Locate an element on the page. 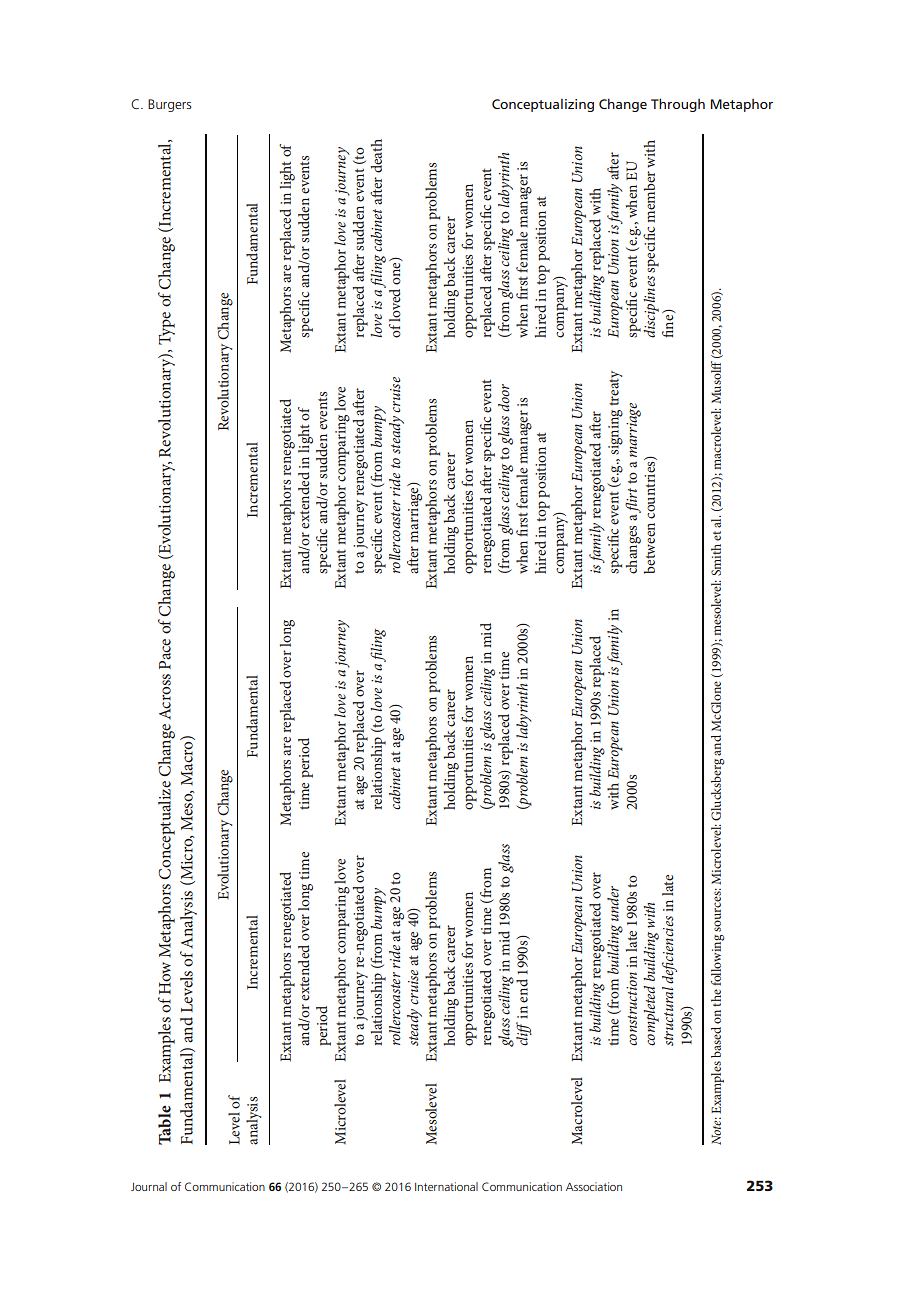 The width and height of the document is (922, 1316). International is located at coordinates (446, 1186).
